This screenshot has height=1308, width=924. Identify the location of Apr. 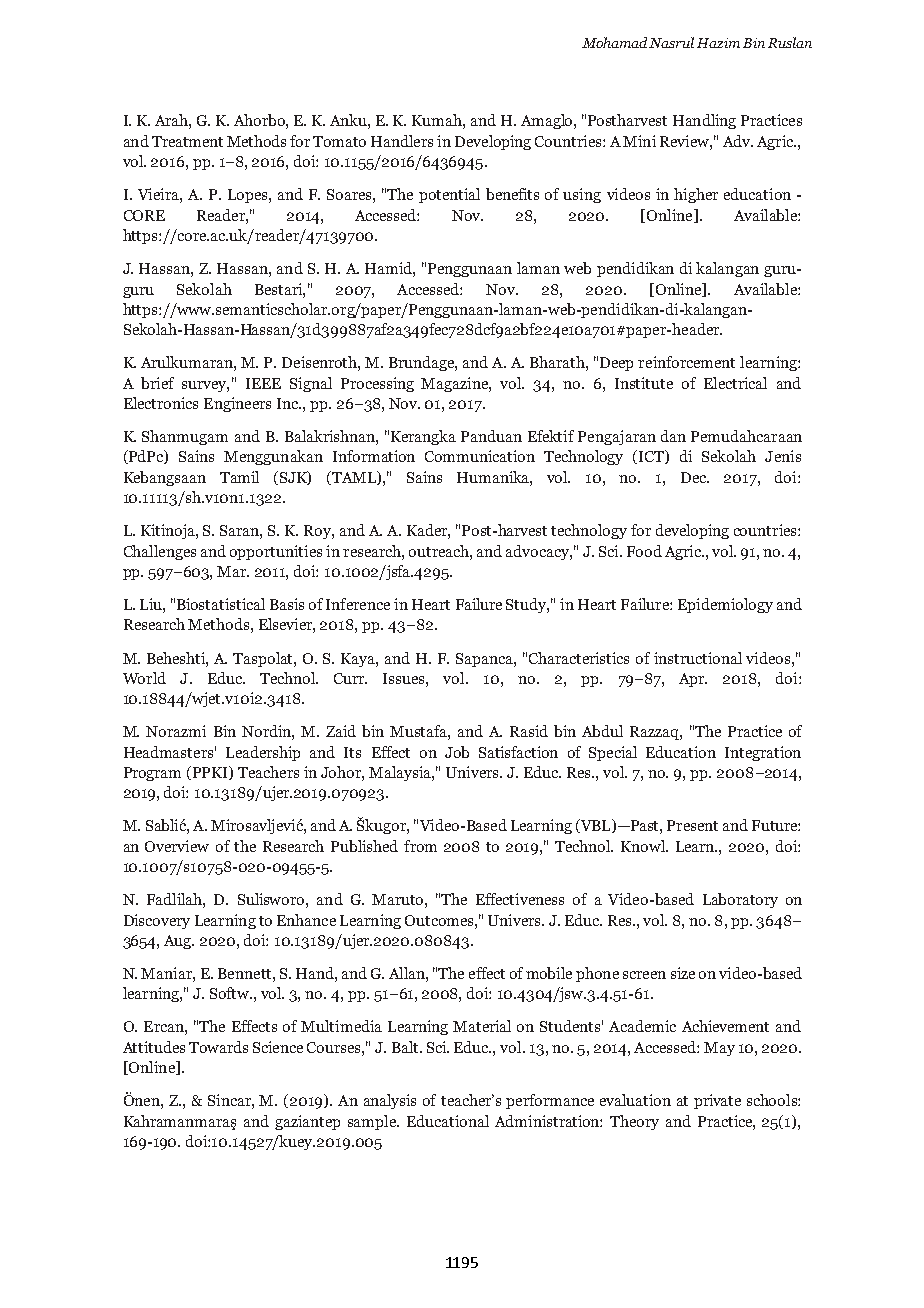
(693, 680).
